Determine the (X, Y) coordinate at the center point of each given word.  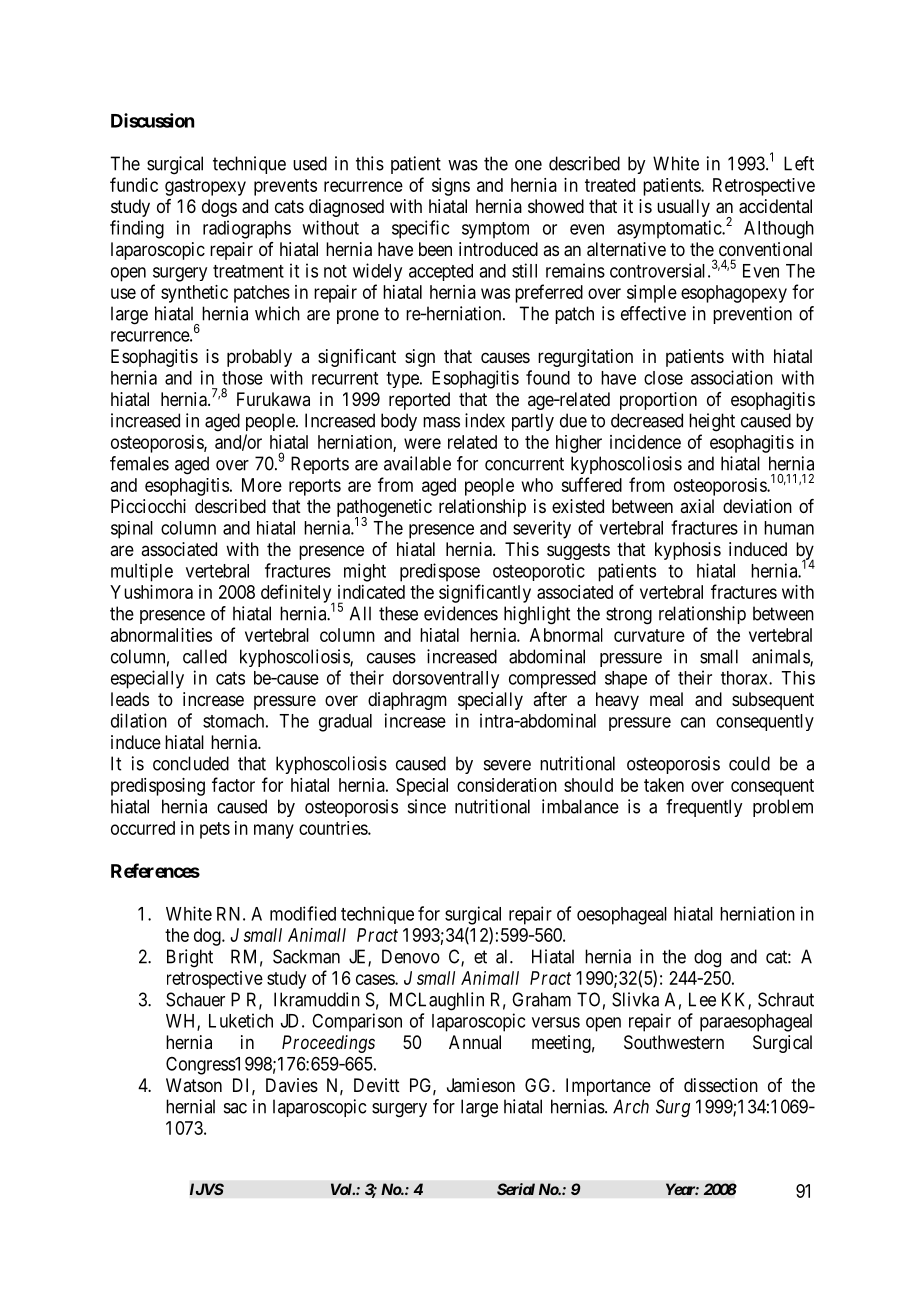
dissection (721, 1085)
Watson (194, 1085)
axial (697, 506)
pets (215, 830)
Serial (516, 1189)
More (262, 485)
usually (683, 208)
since (427, 806)
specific (420, 229)
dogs (219, 208)
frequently (704, 808)
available (417, 463)
